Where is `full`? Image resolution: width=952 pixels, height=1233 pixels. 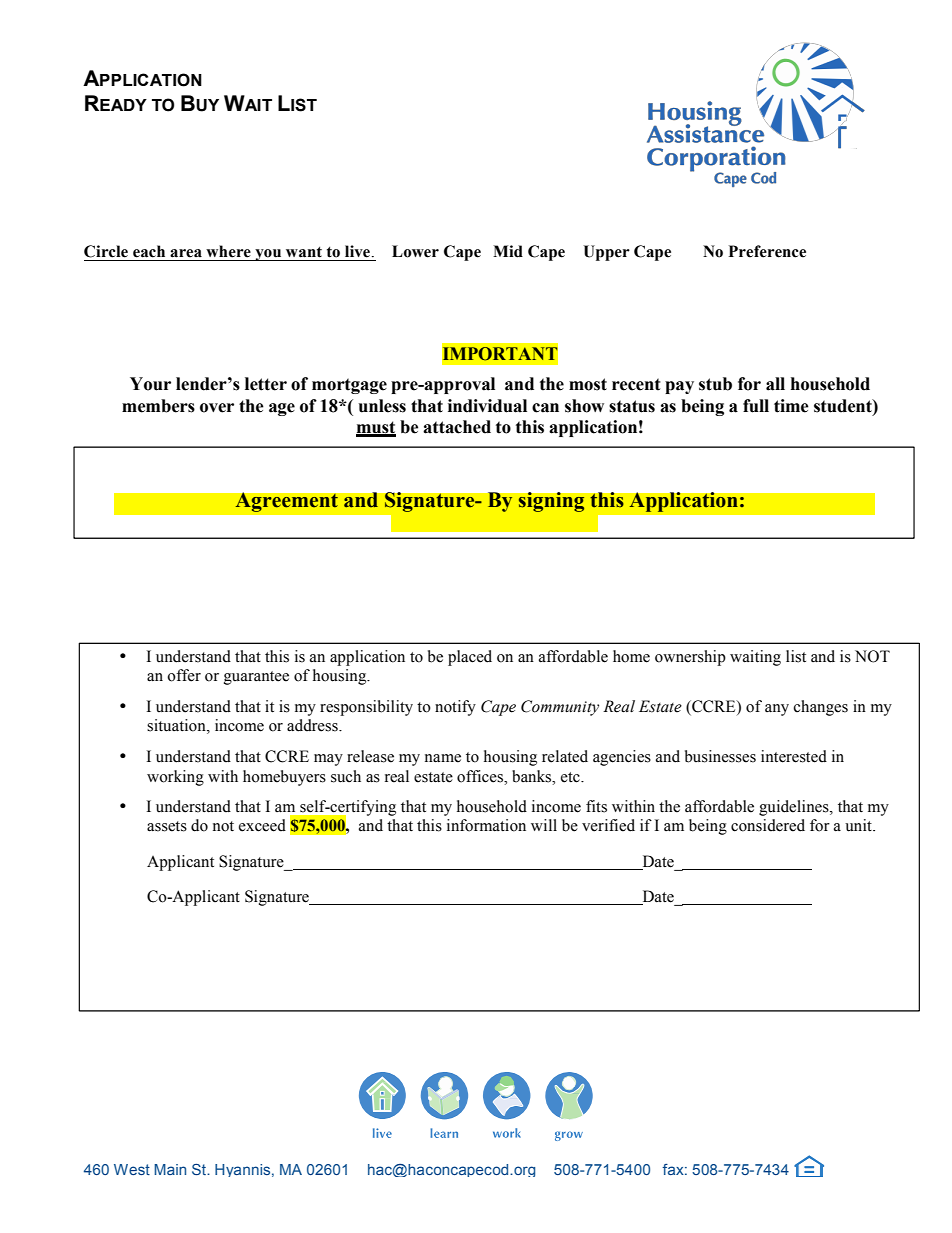 full is located at coordinates (756, 406).
